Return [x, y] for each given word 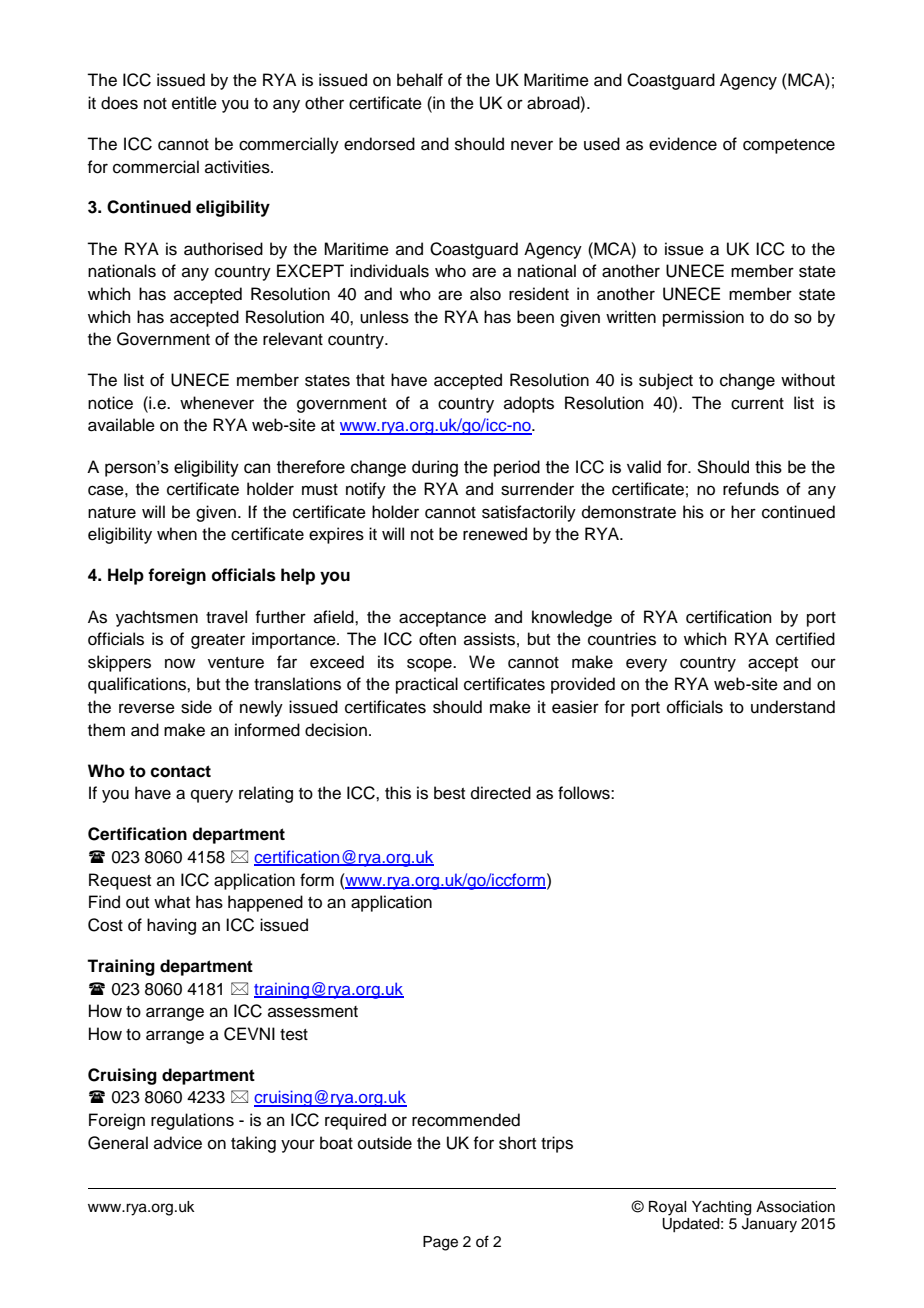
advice [178, 1143]
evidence [683, 144]
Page [440, 1243]
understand [793, 707]
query [212, 796]
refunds [751, 489]
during [435, 468]
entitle [194, 103]
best [449, 793]
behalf [420, 80]
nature [112, 513]
